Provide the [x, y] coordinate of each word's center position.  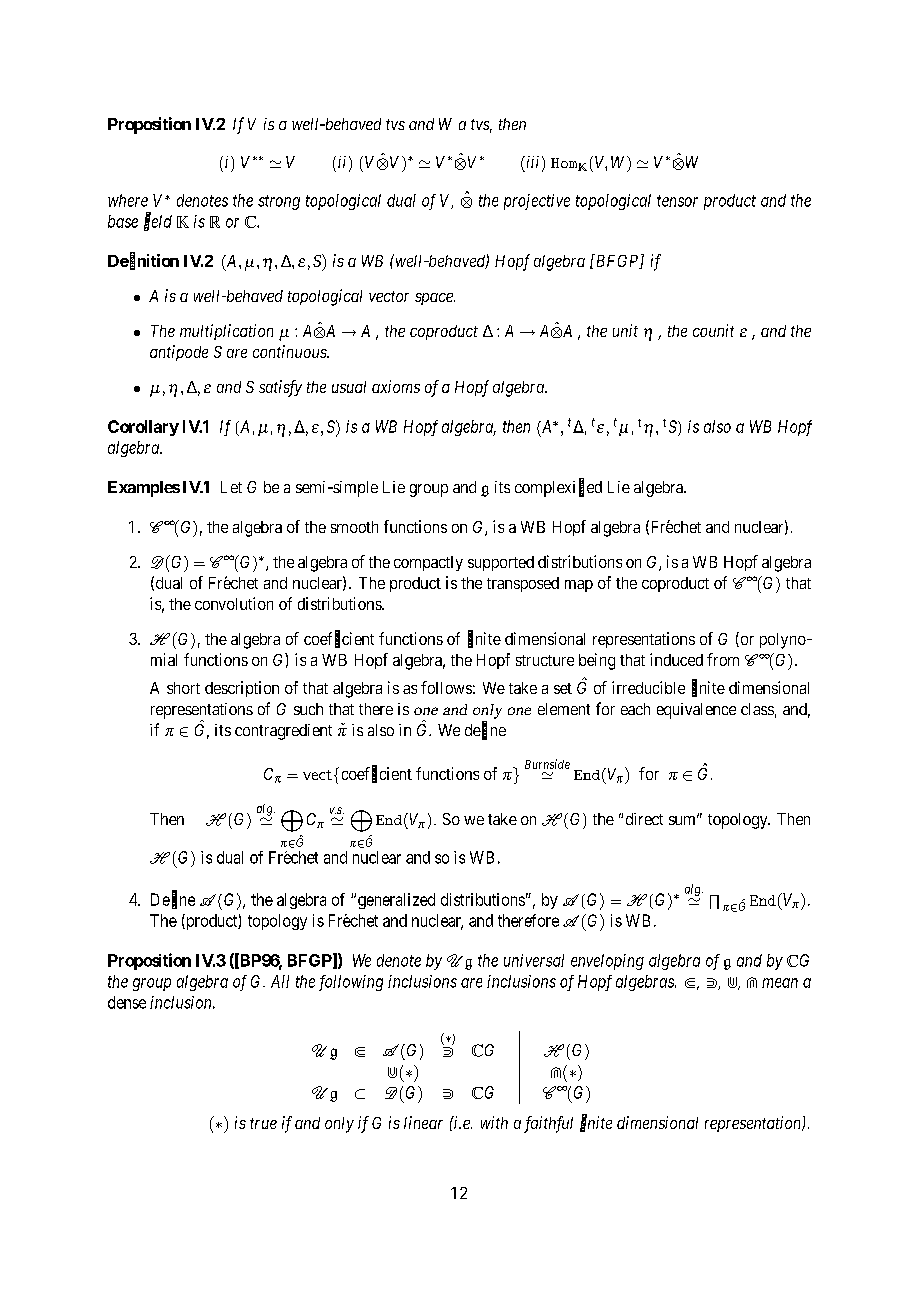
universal [534, 960]
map [579, 586]
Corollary [143, 428]
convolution [234, 603]
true [263, 1123]
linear [423, 1122]
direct [644, 819]
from [723, 659]
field [158, 222]
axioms [396, 386]
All [280, 981]
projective [537, 202]
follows [446, 687]
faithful [548, 1124]
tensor [677, 201]
